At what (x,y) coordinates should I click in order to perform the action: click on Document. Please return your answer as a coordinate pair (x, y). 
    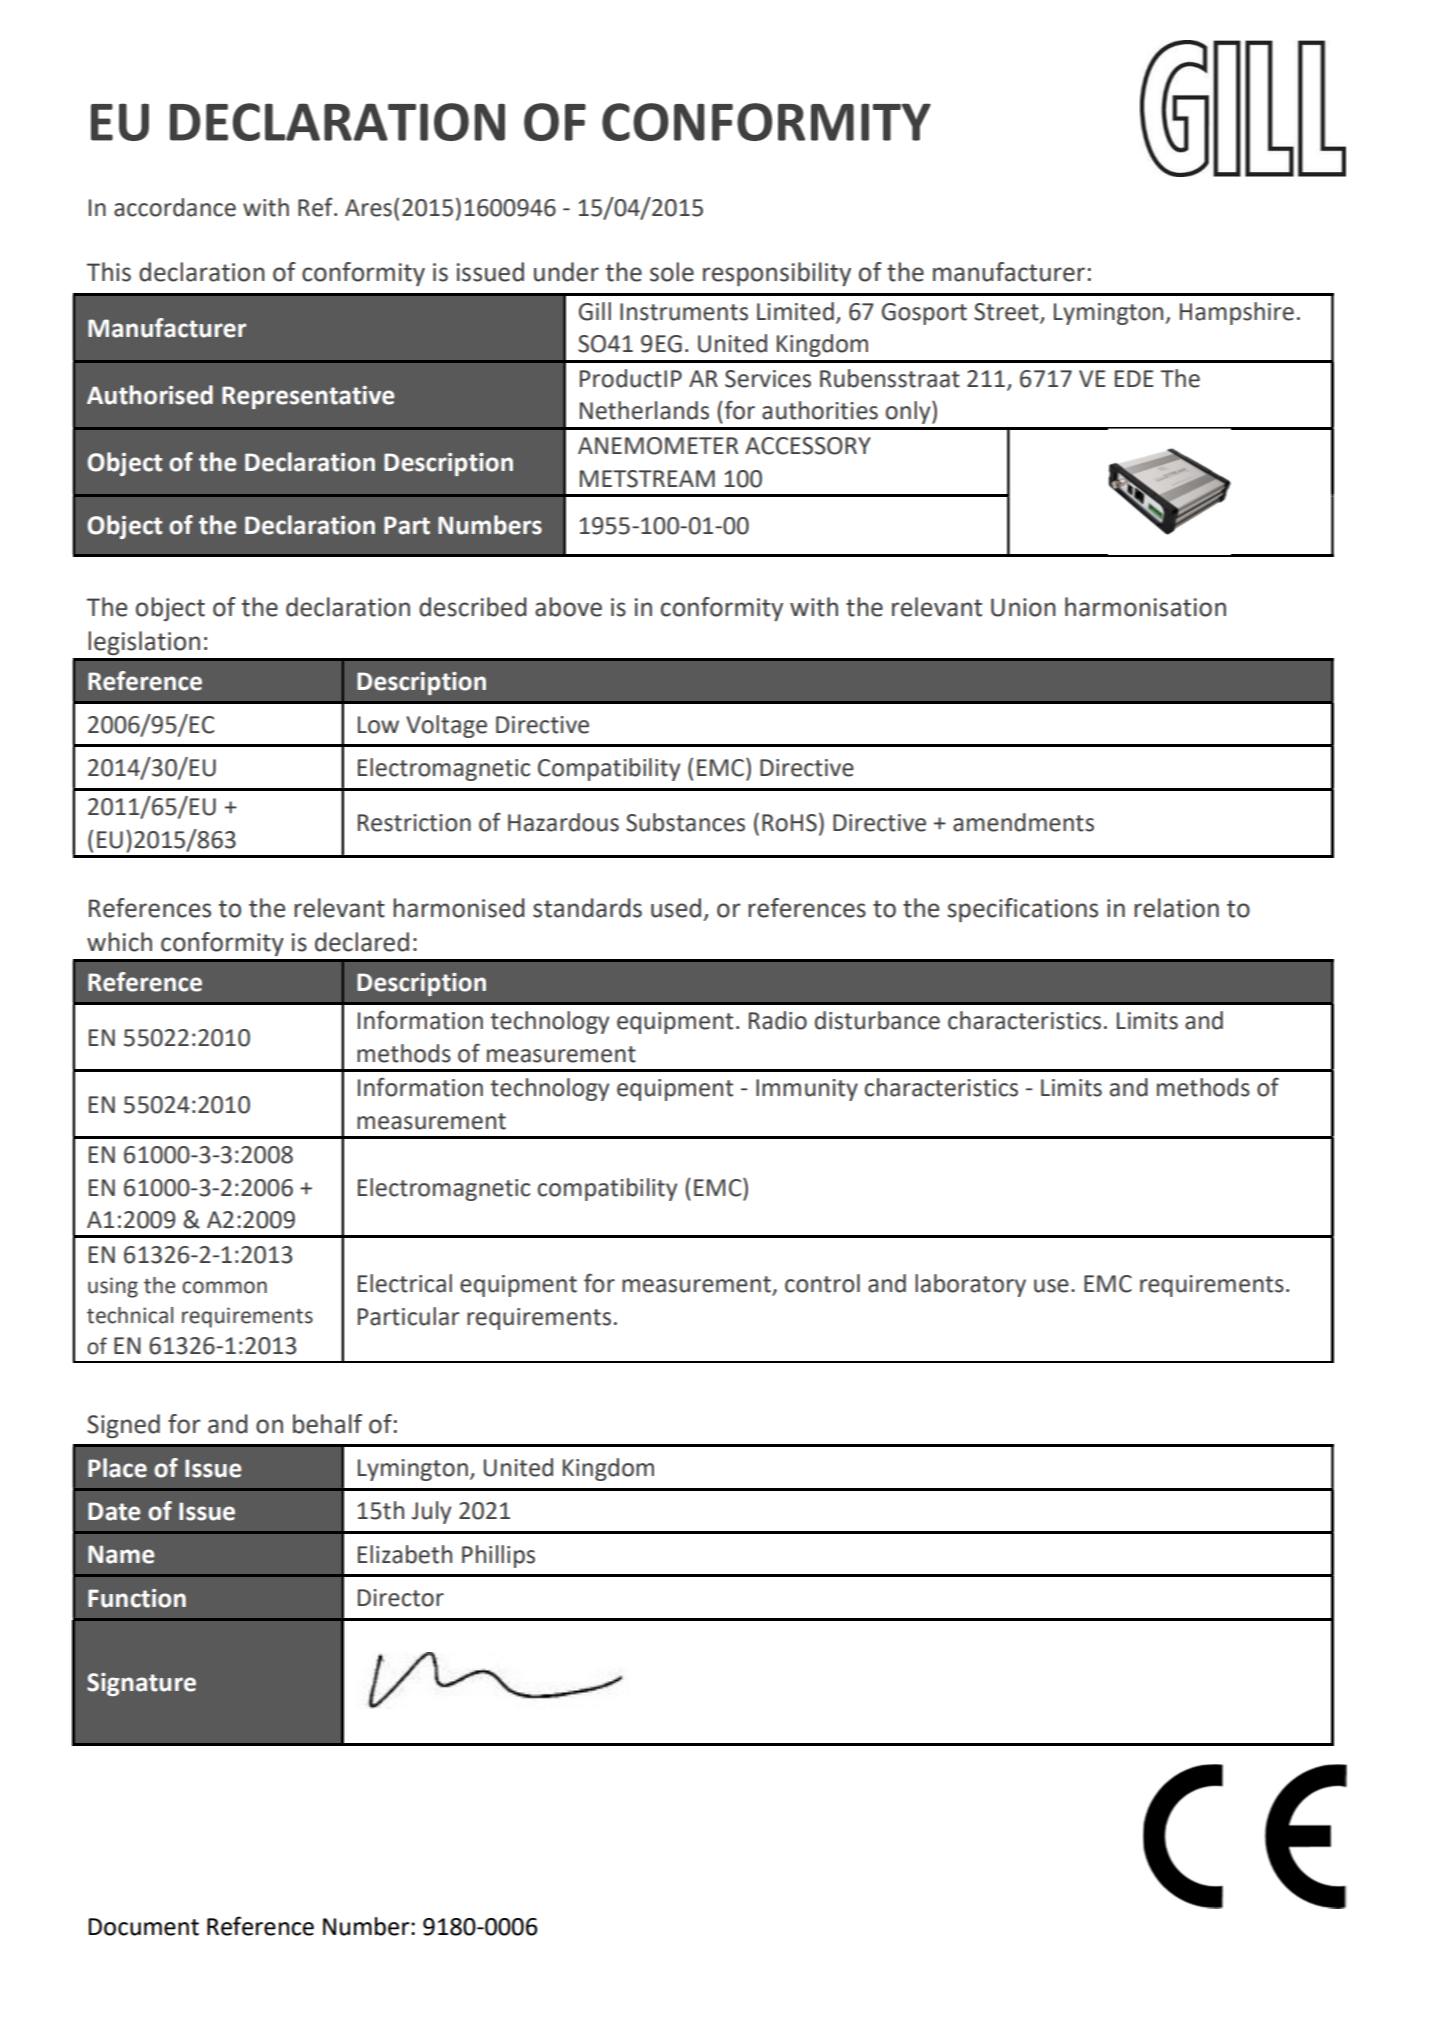
    Looking at the image, I should click on (143, 1927).
